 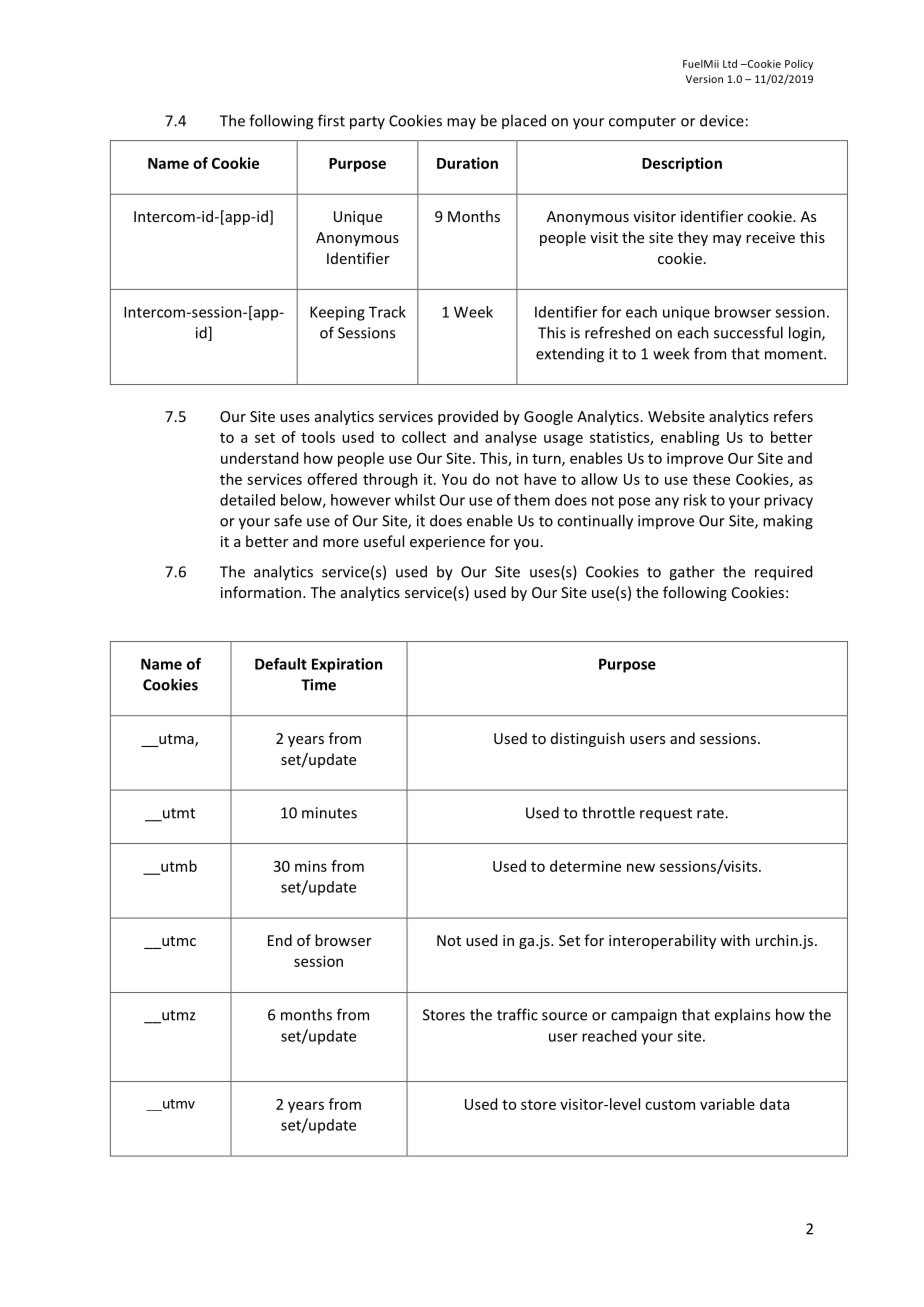 What do you see at coordinates (311, 866) in the document?
I see `mins` at bounding box center [311, 866].
